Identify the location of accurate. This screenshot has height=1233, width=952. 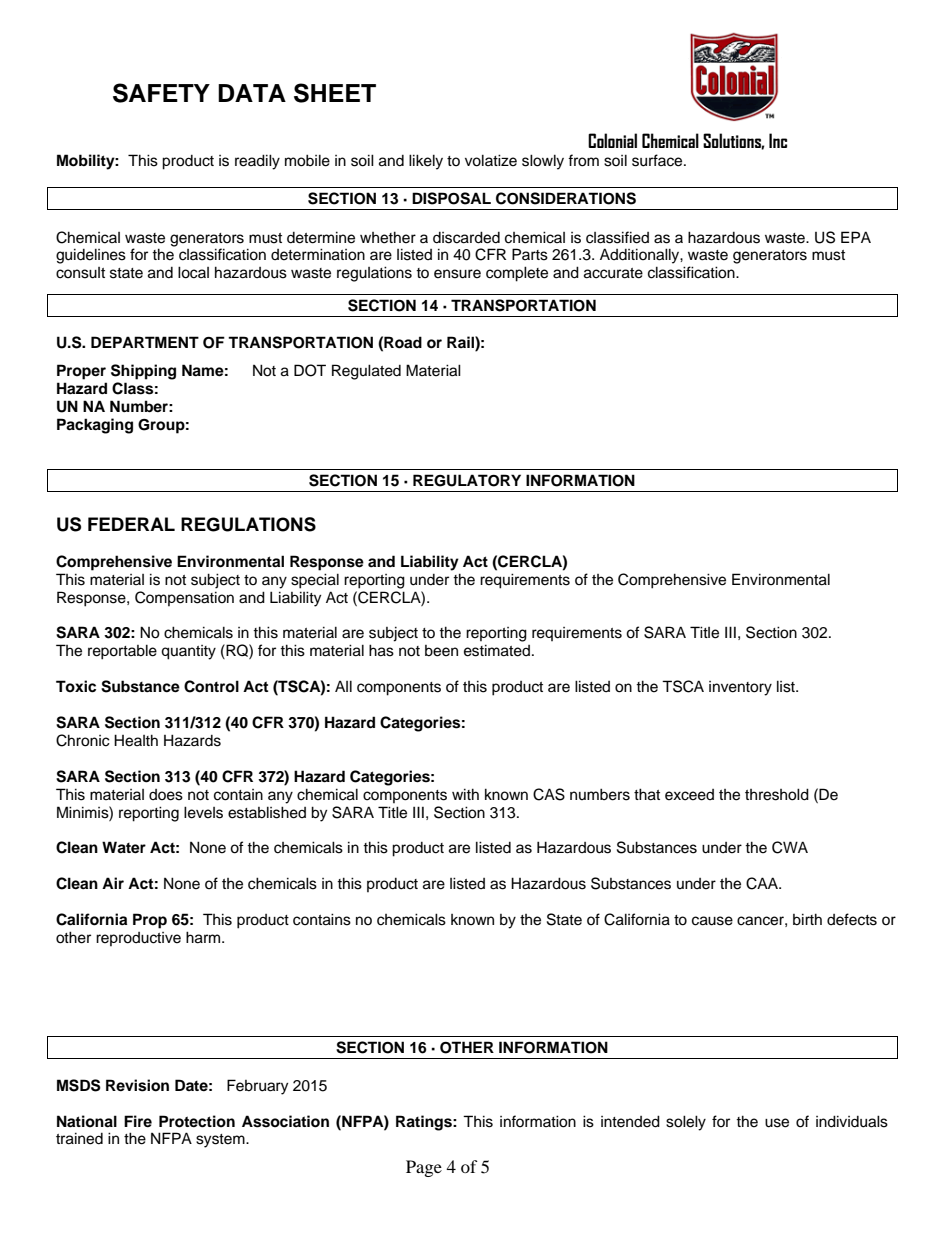
(613, 273).
